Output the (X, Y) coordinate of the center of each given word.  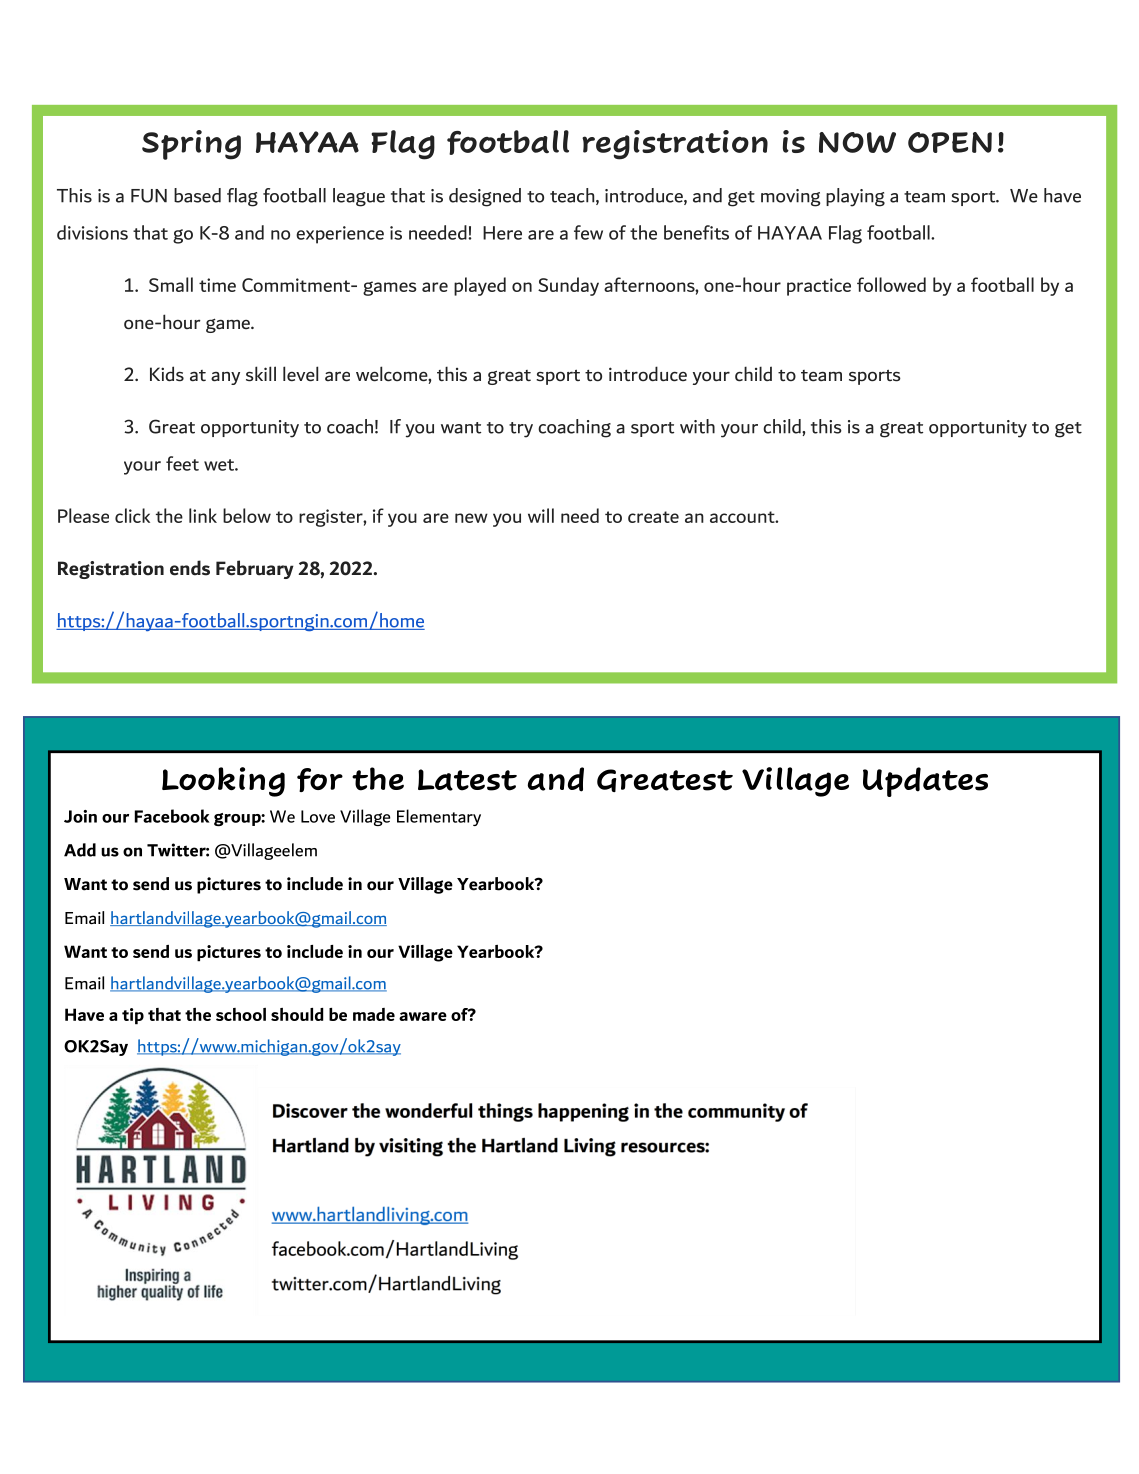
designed (485, 197)
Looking (223, 782)
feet (182, 463)
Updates (925, 782)
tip (133, 1016)
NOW (857, 142)
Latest (467, 780)
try (521, 430)
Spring (191, 145)
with (697, 426)
